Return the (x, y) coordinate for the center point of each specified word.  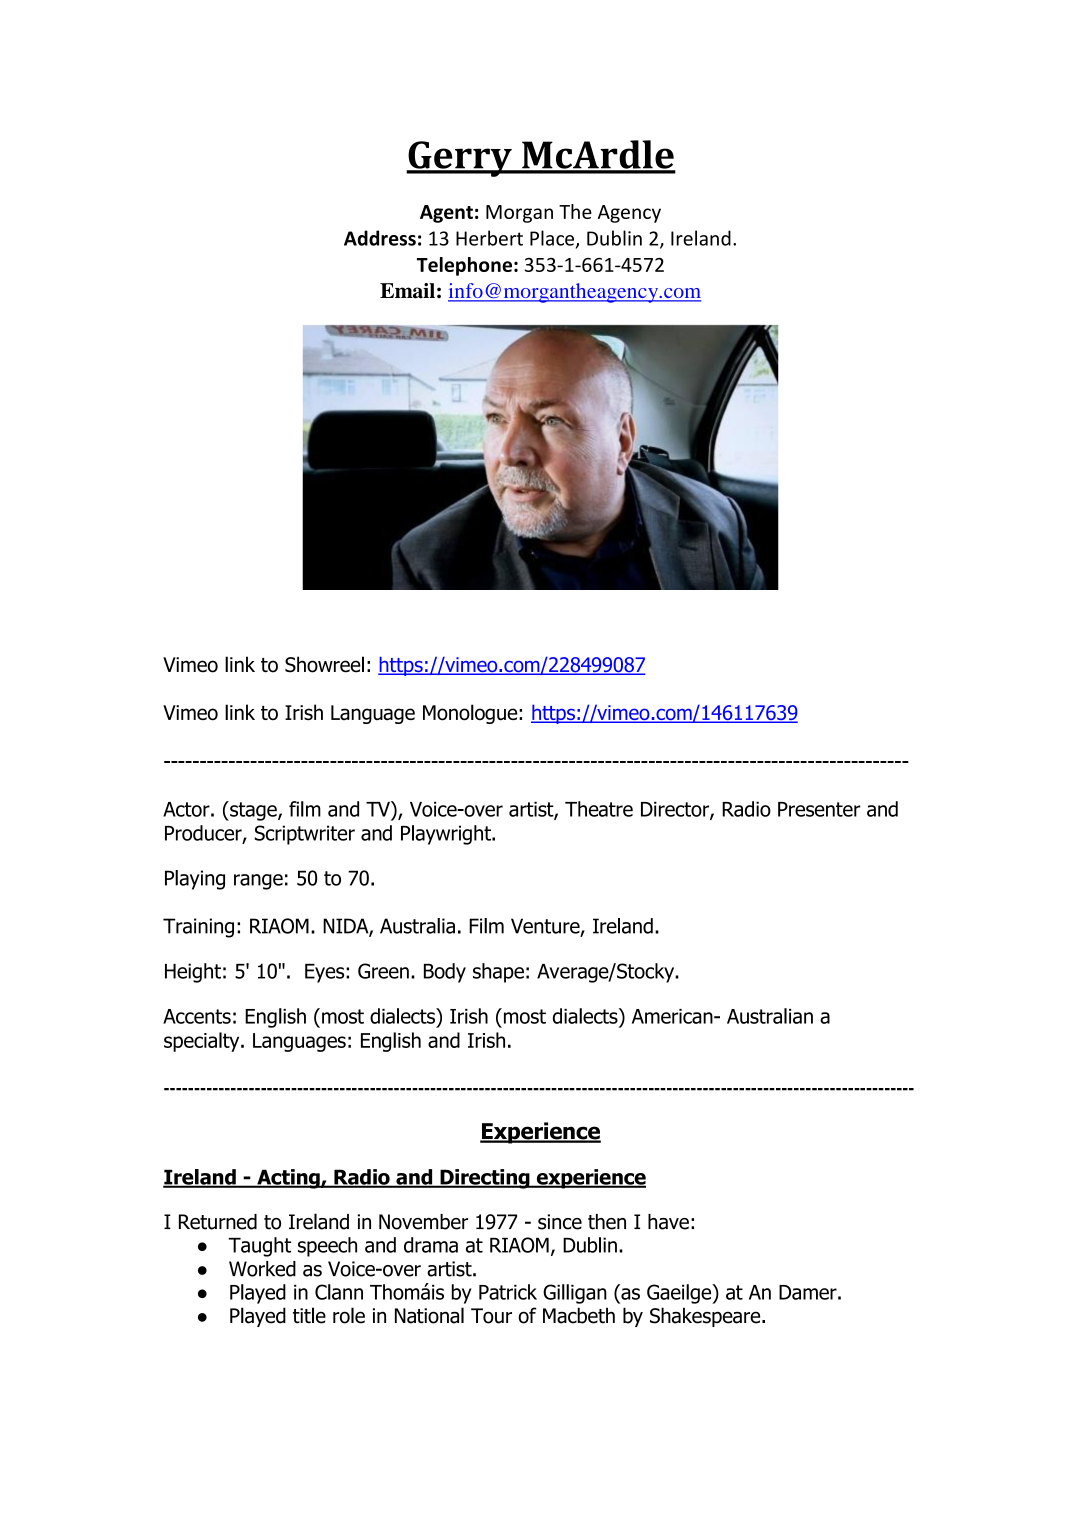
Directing (485, 1179)
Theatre (599, 809)
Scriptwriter (305, 835)
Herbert (489, 238)
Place (553, 239)
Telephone (464, 266)
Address (380, 238)
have (668, 1222)
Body (445, 973)
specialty (203, 1042)
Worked (262, 1269)
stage (253, 811)
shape (498, 973)
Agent (446, 214)
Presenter (819, 809)
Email (407, 291)
